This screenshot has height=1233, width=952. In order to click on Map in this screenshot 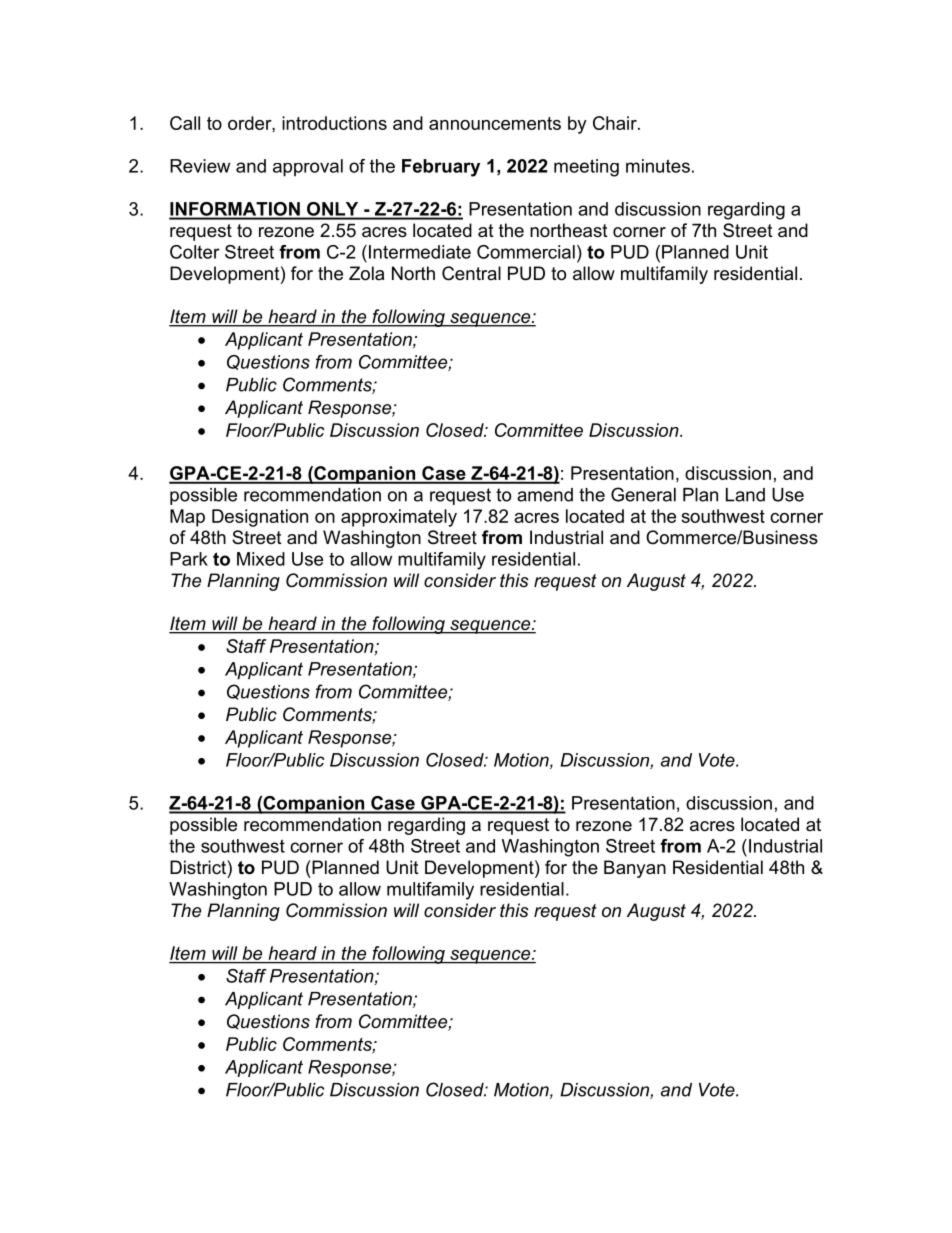, I will do `click(187, 518)`.
